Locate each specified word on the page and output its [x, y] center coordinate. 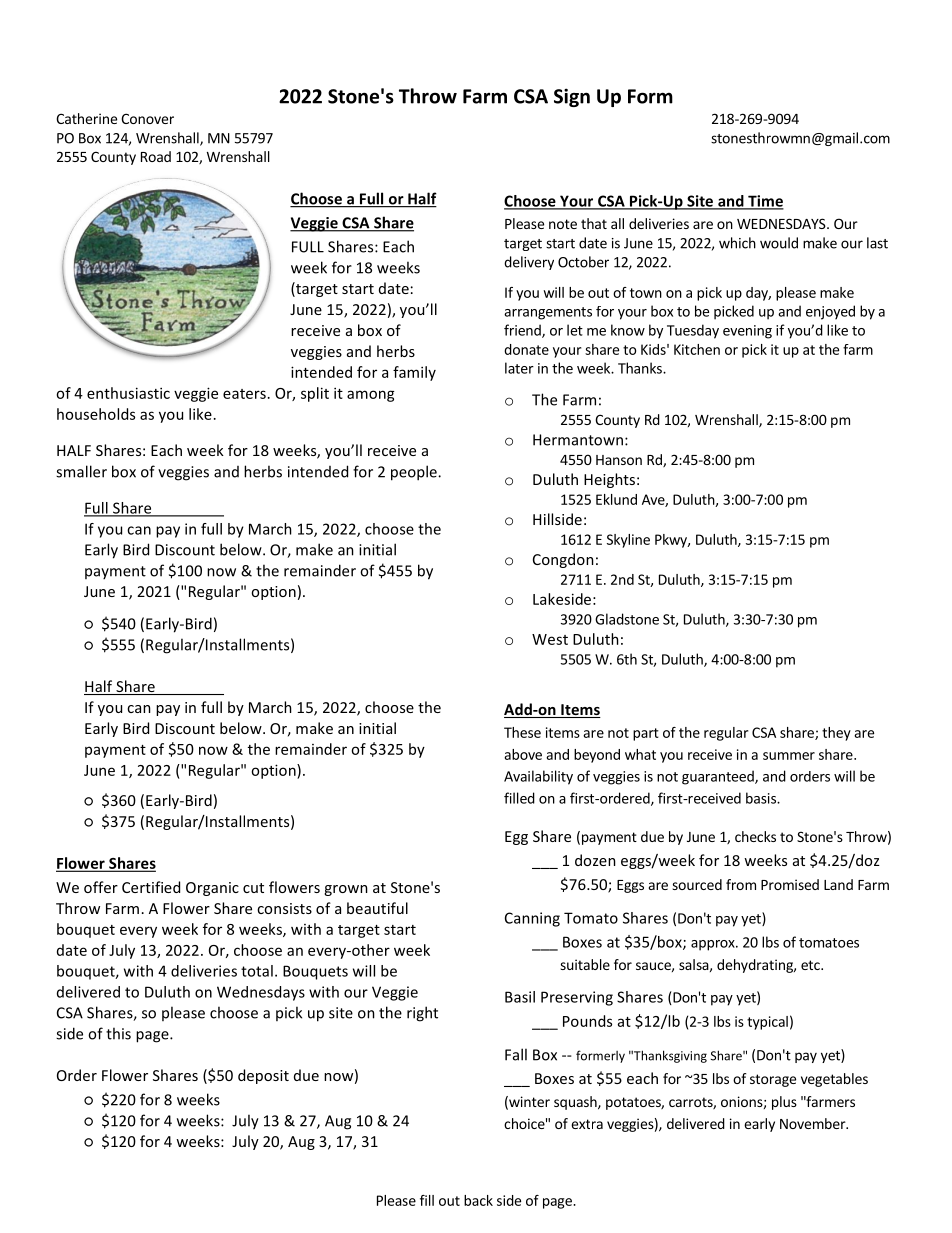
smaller [81, 471]
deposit [263, 1076]
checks [755, 836]
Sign [572, 97]
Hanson [619, 460]
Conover [147, 118]
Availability [538, 777]
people [415, 473]
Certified [151, 887]
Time [765, 202]
